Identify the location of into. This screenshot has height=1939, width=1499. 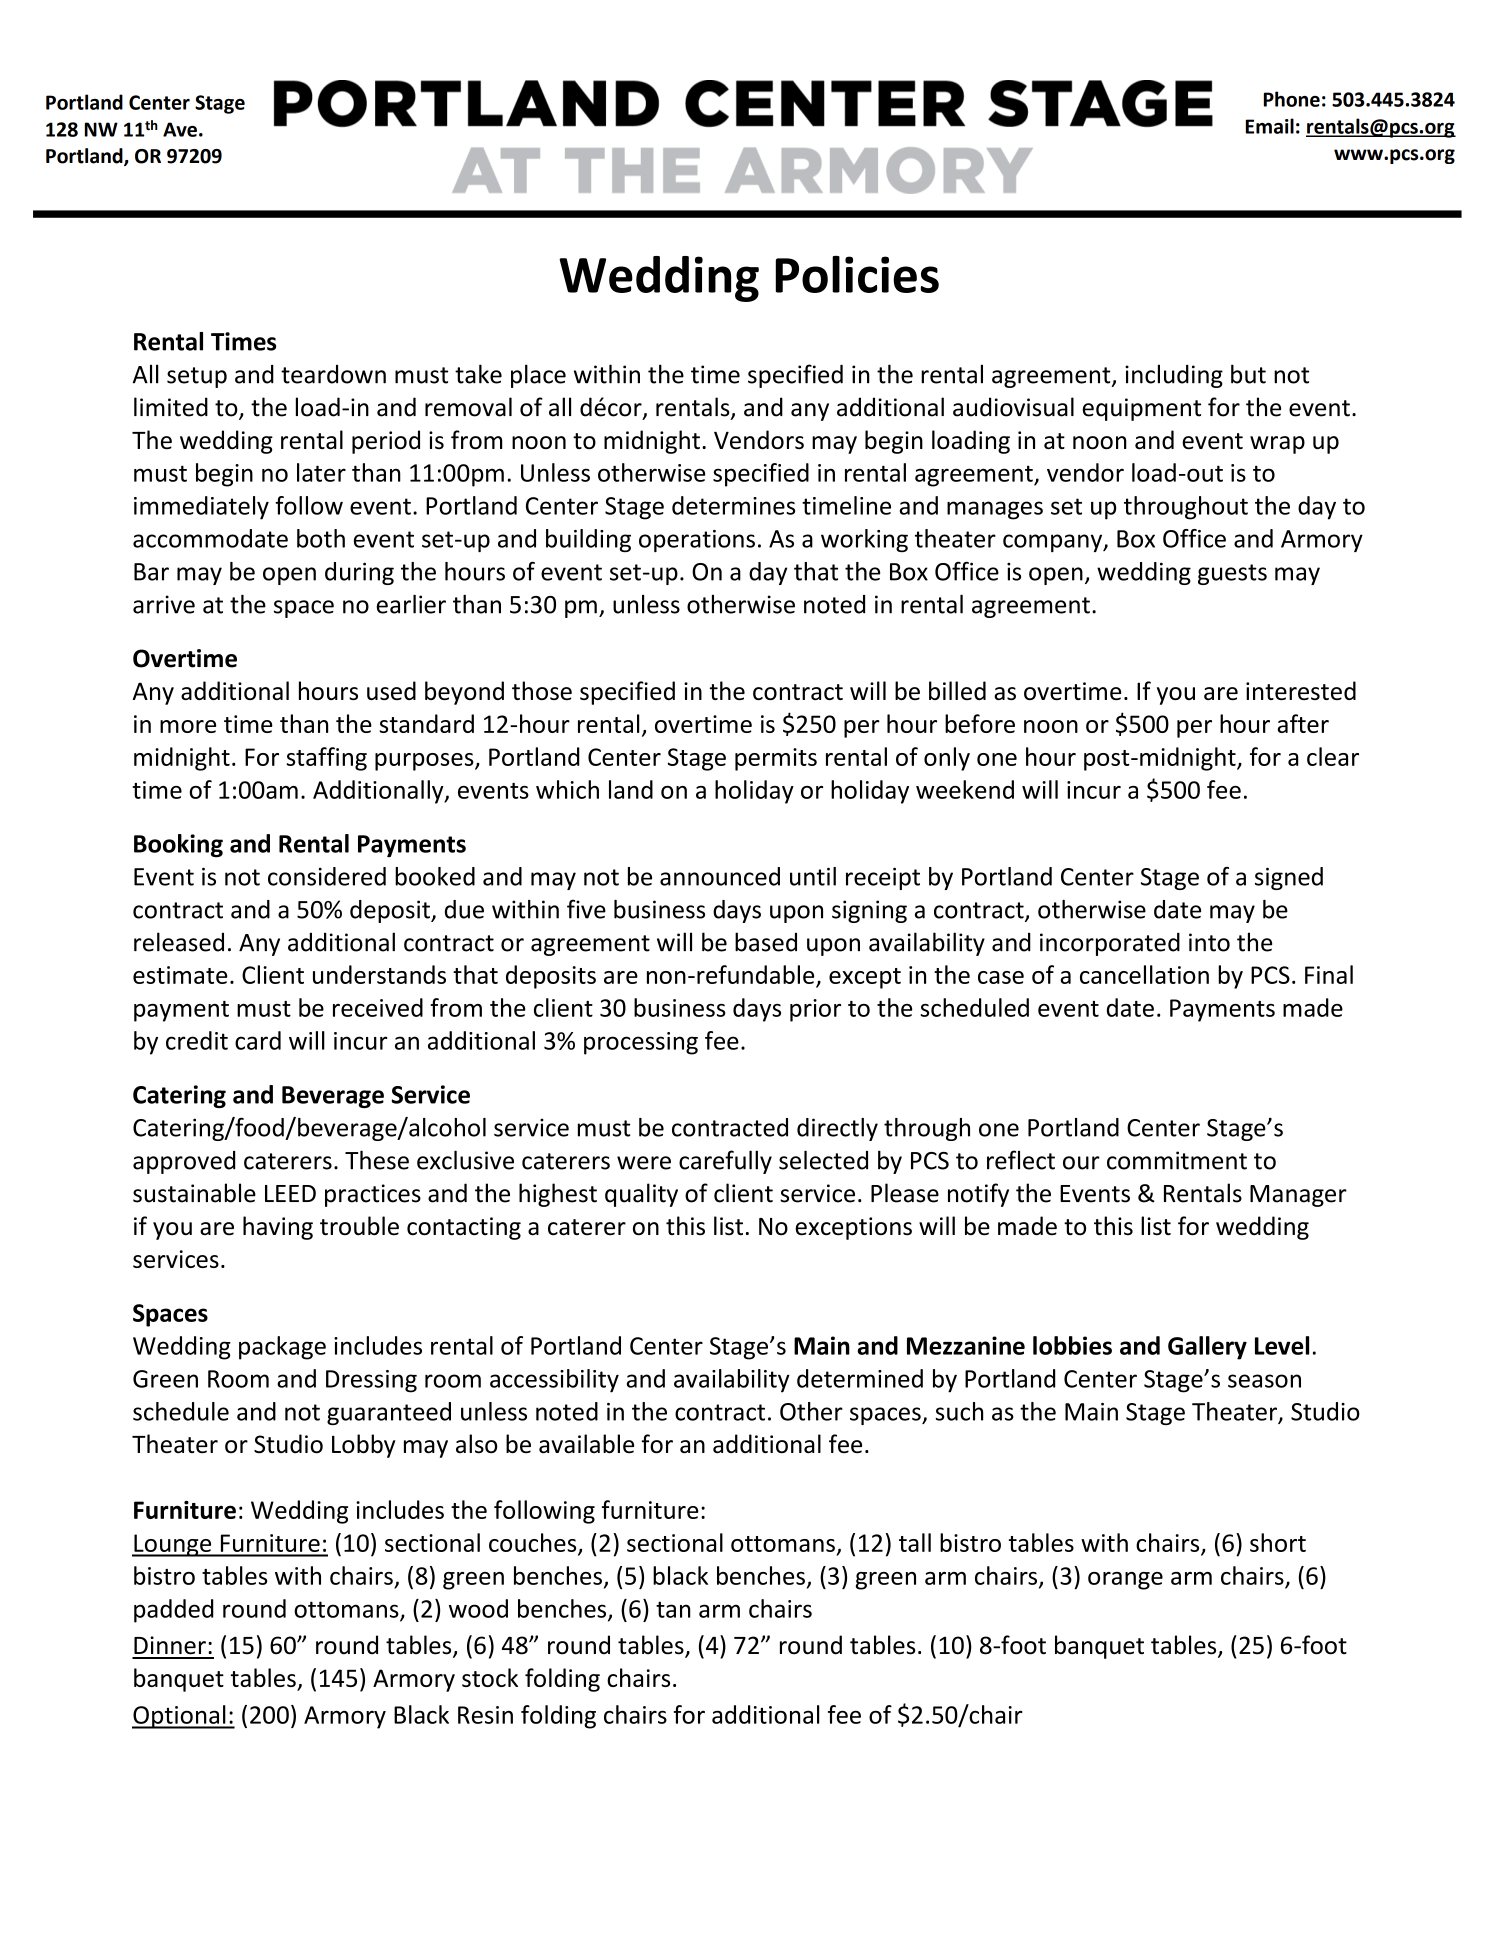
(1209, 942).
